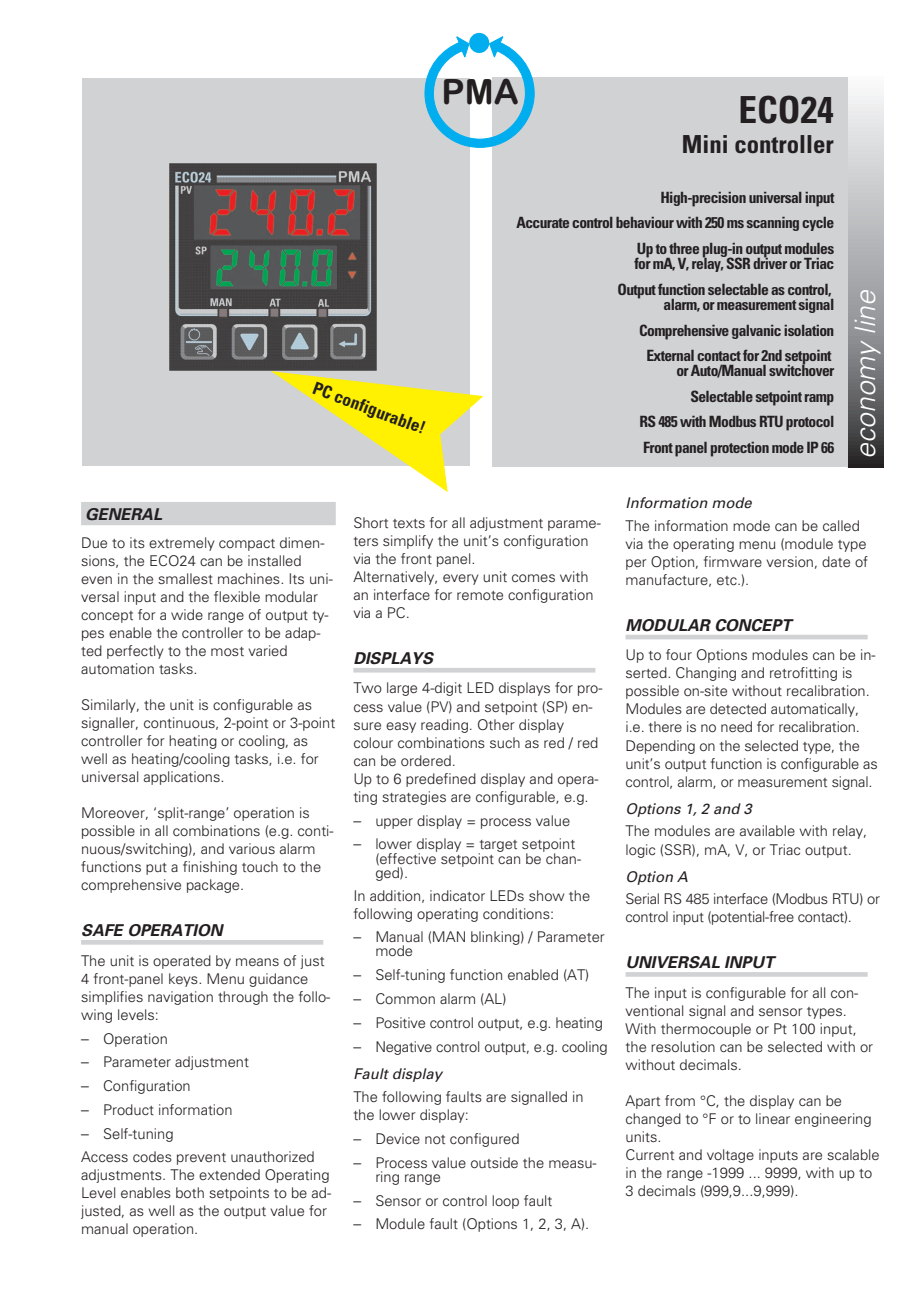  What do you see at coordinates (498, 847) in the page?
I see `target` at bounding box center [498, 847].
